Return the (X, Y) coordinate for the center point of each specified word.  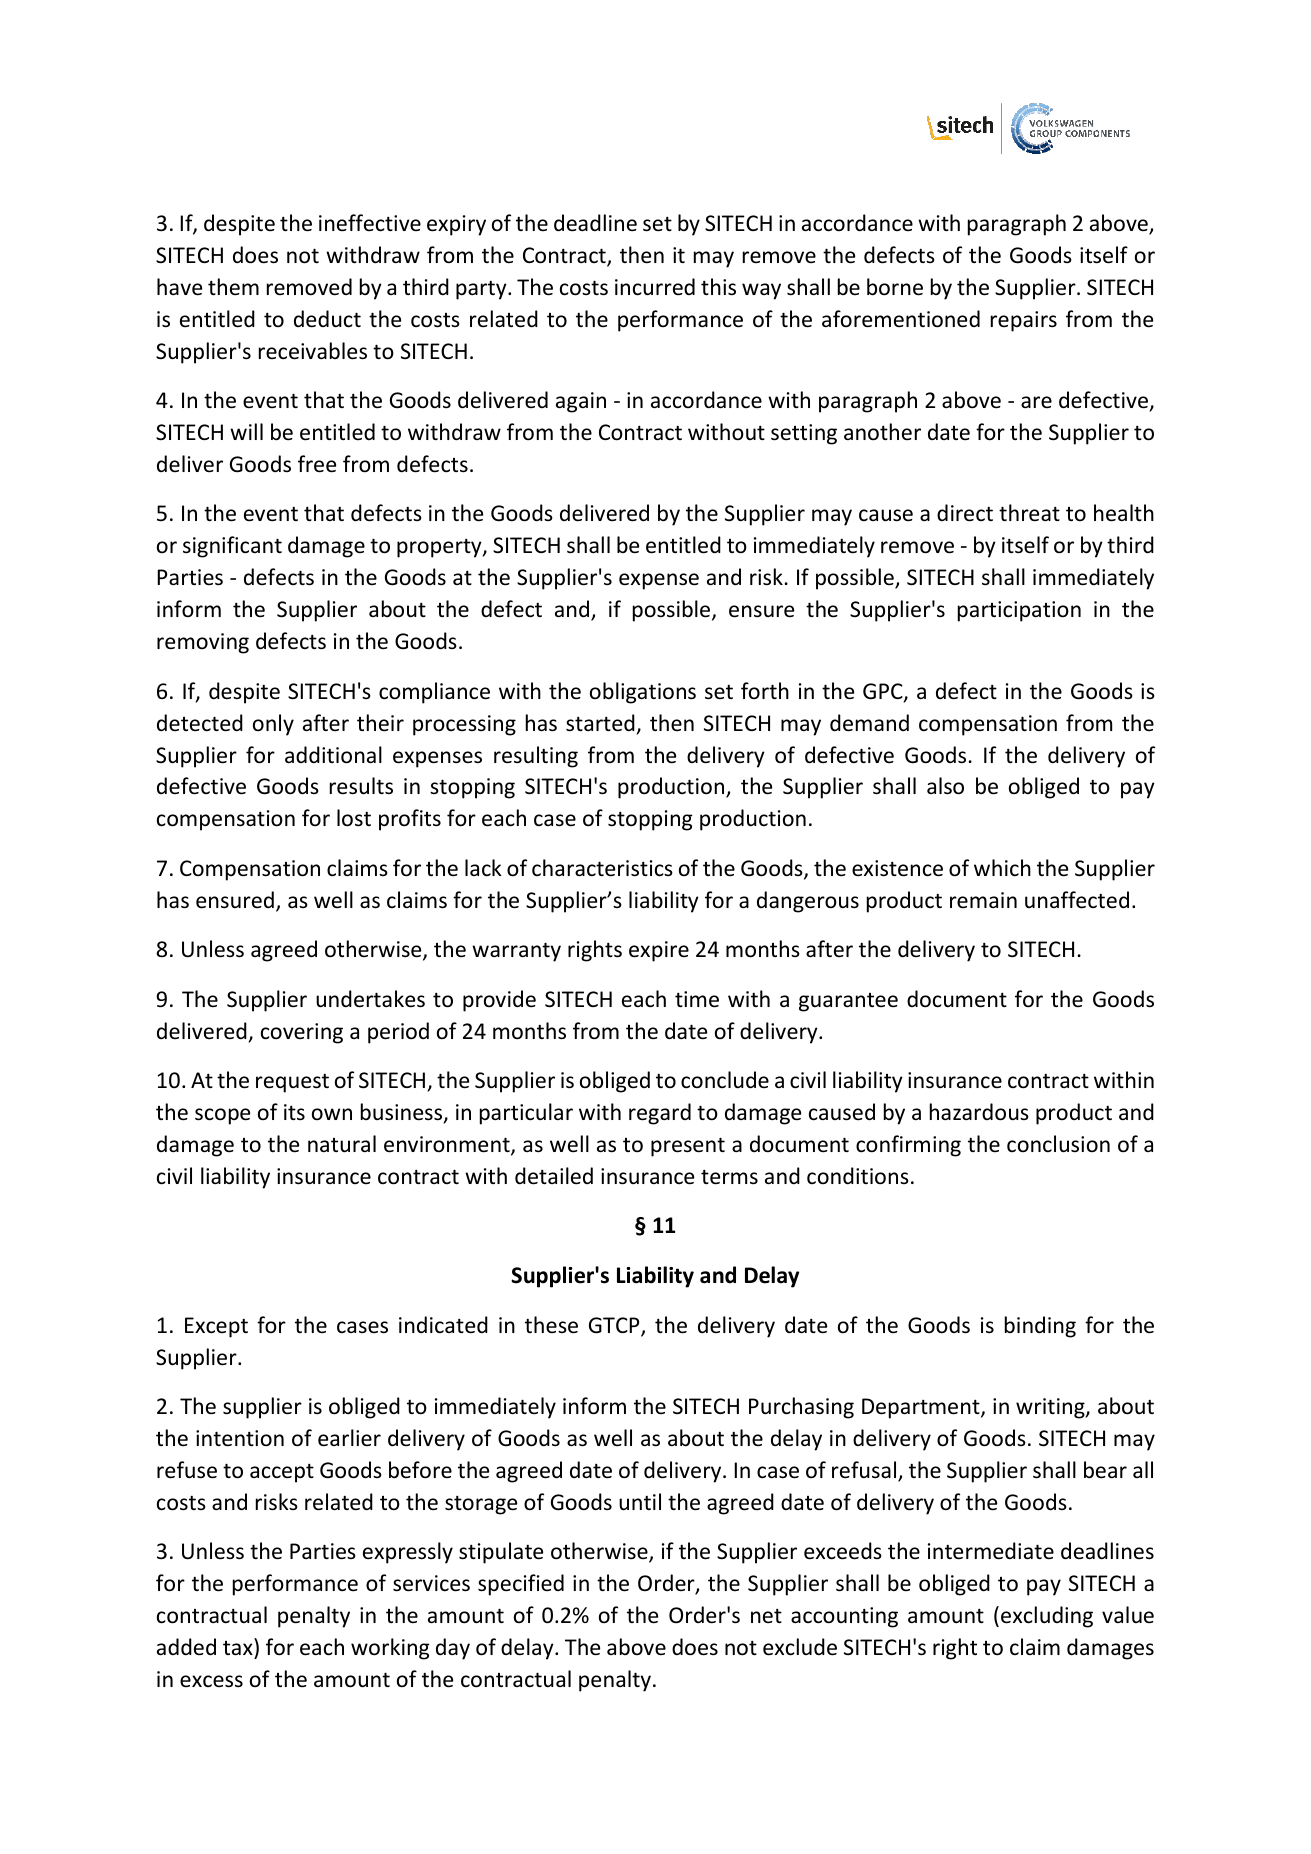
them (233, 287)
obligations (643, 693)
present (688, 1147)
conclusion (1058, 1144)
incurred (655, 287)
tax (238, 1648)
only (273, 725)
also (945, 786)
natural (342, 1144)
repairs (1024, 321)
